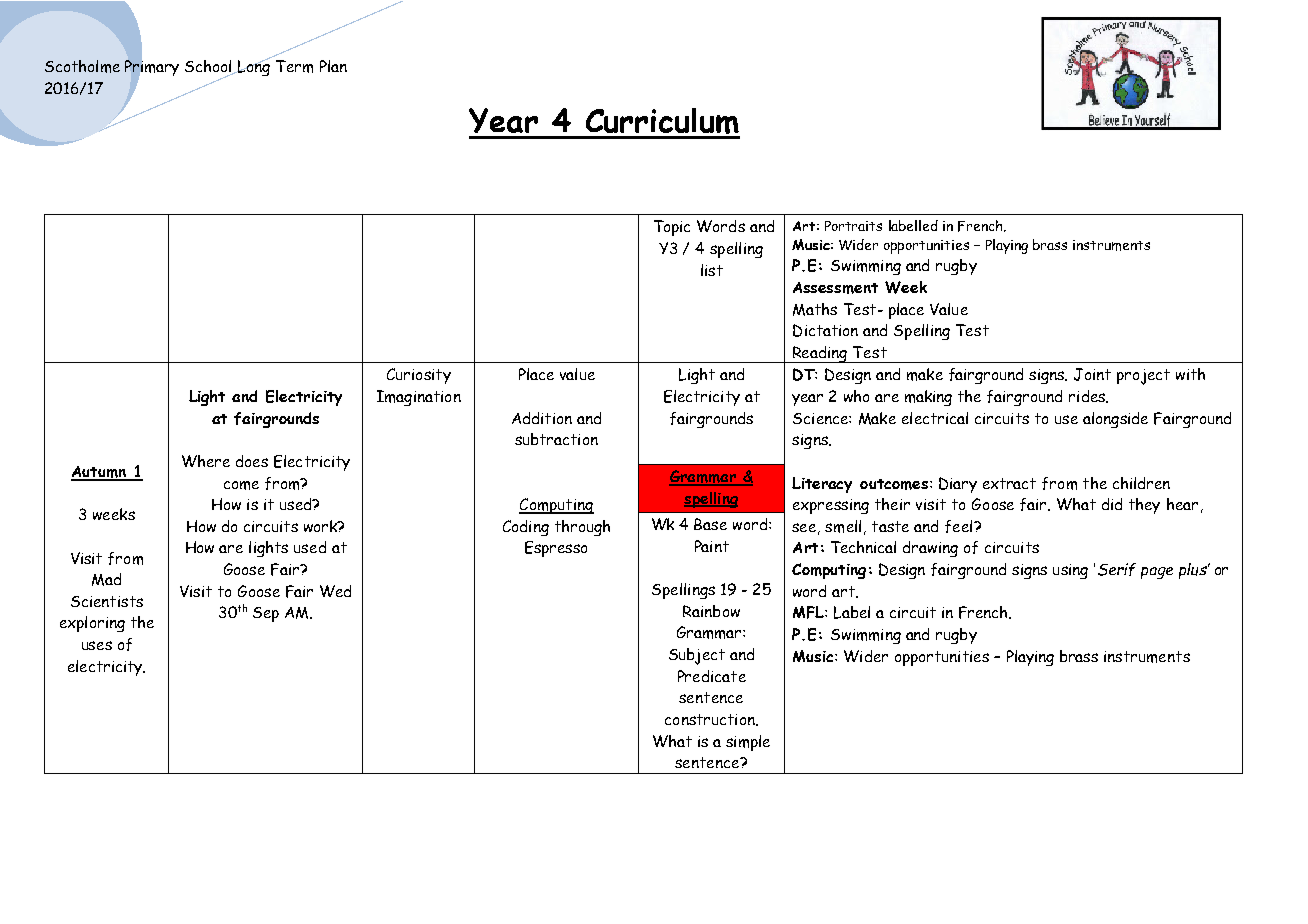 This document has width=1308, height=924. Describe the element at coordinates (210, 67) in the document. I see `School` at that location.
